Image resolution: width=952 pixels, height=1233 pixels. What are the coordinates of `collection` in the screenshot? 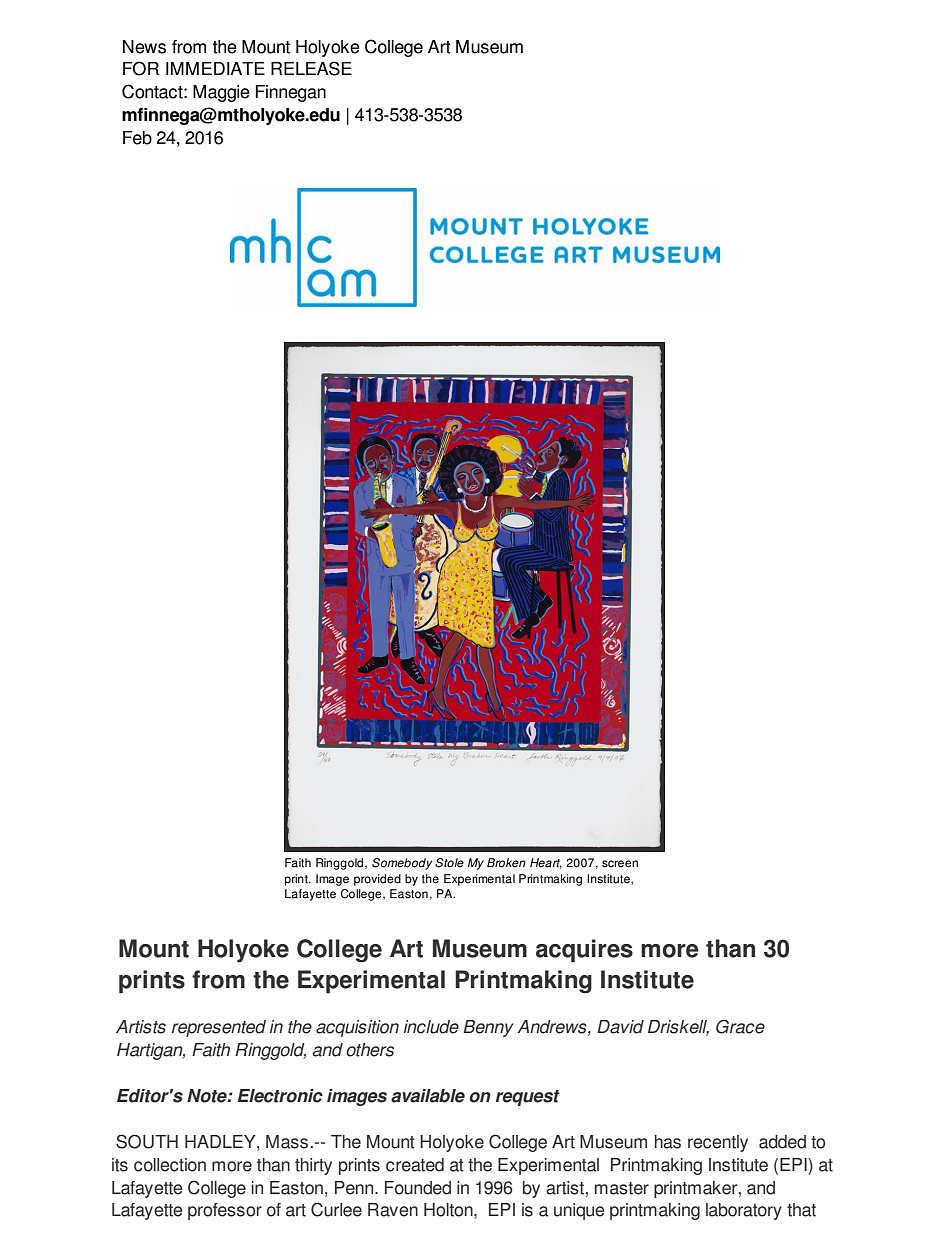 It's located at (170, 1165).
